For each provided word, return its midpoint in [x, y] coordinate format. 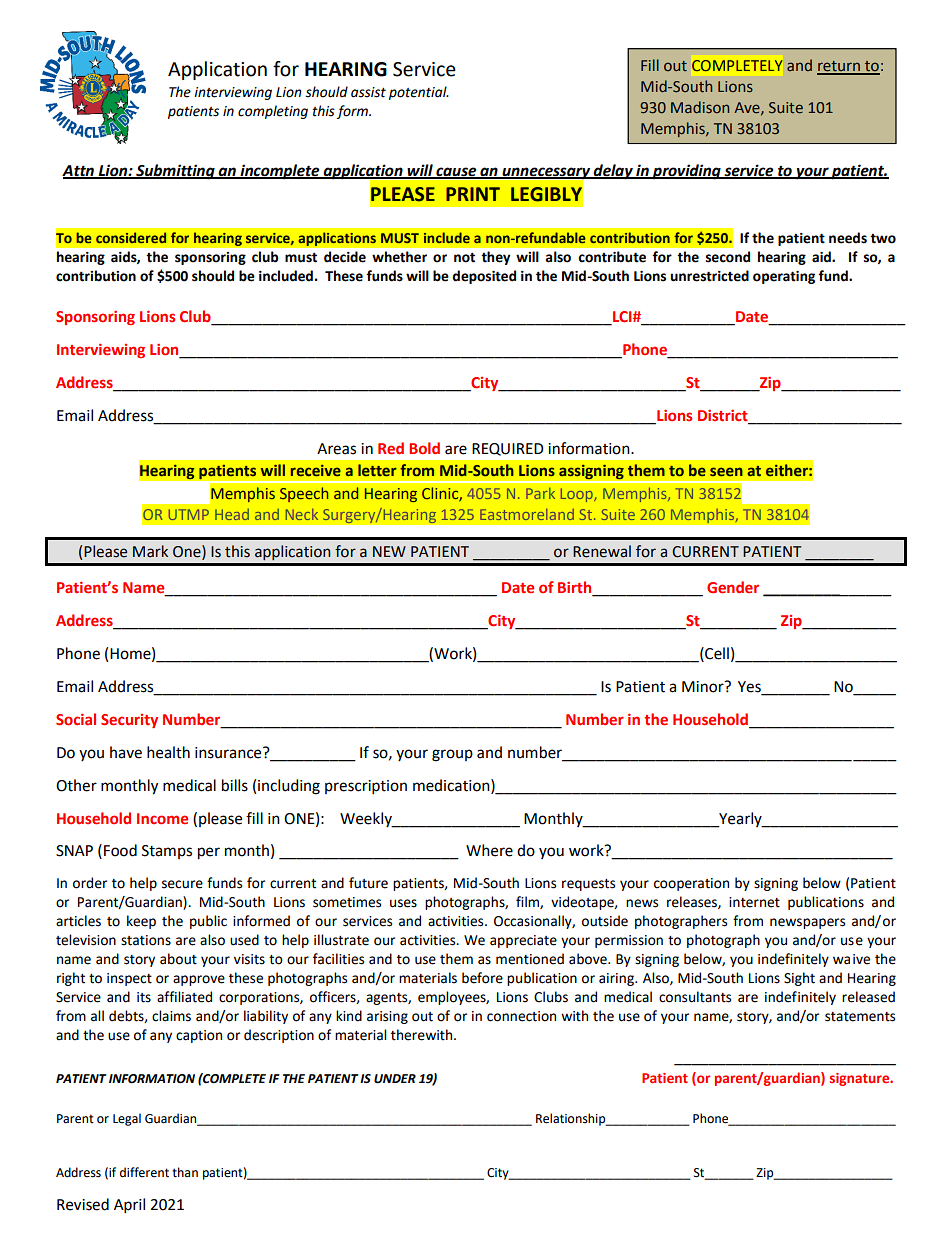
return [839, 67]
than [185, 1172]
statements [860, 1017]
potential [419, 93]
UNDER [395, 1079]
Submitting [175, 172]
